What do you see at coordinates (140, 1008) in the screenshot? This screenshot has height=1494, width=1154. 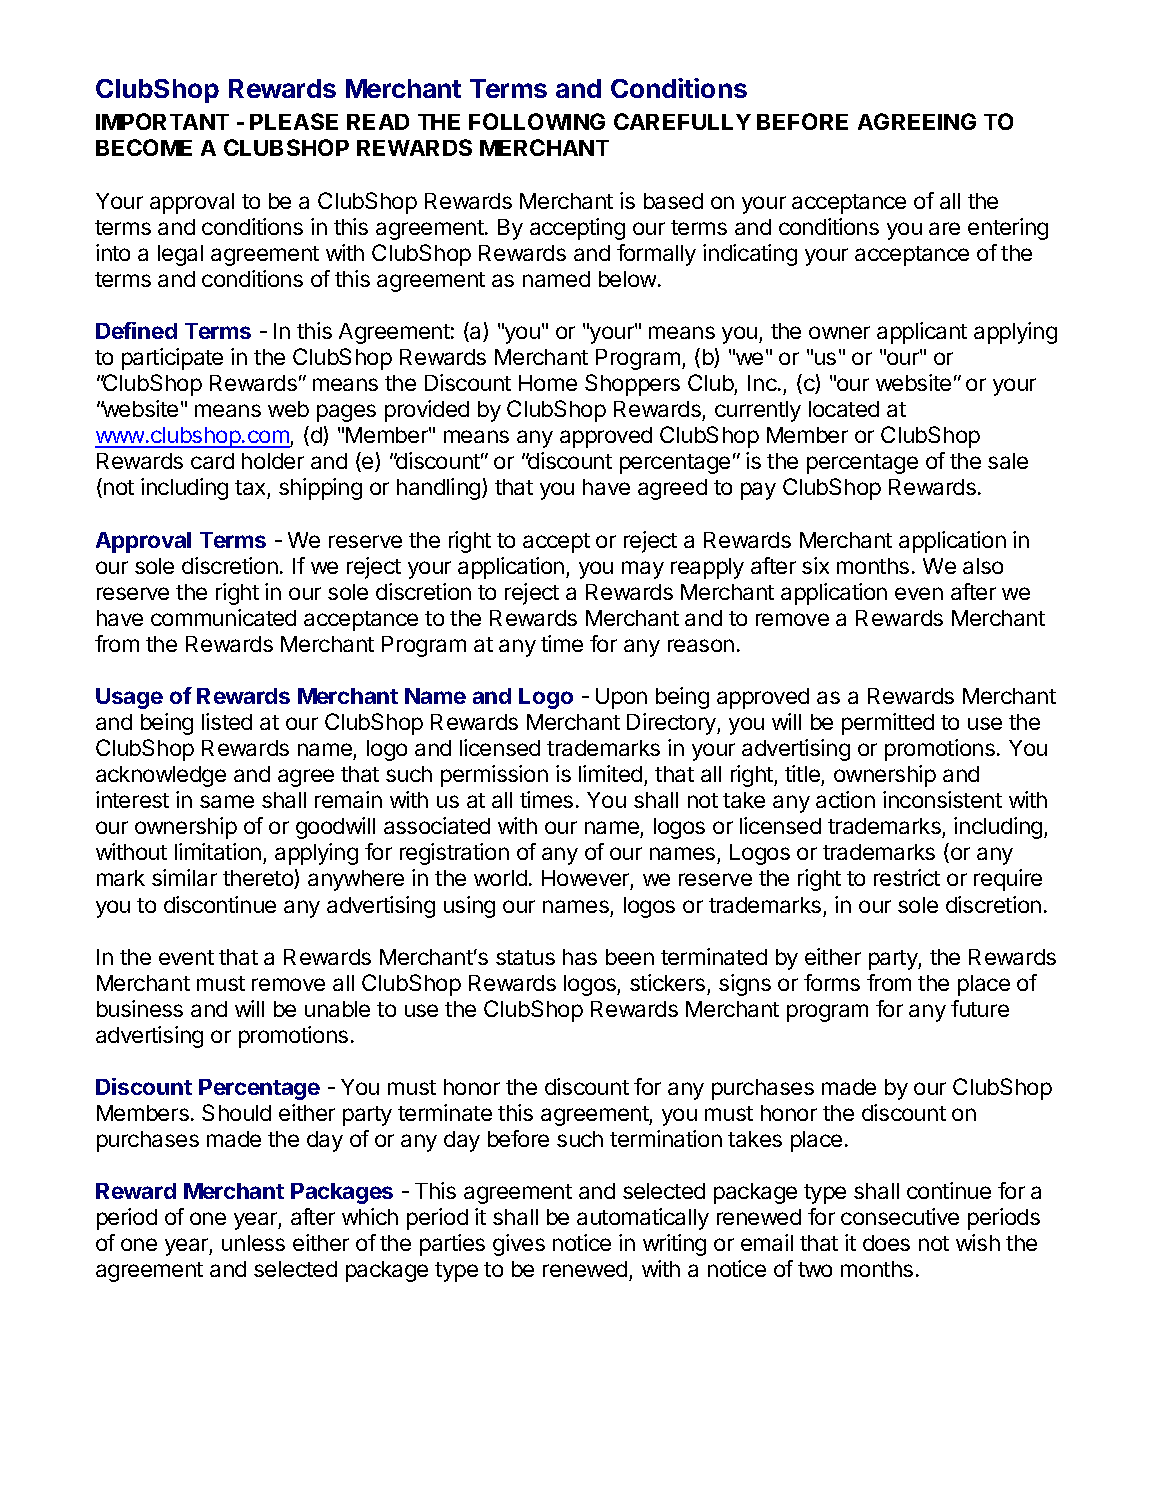 I see `business` at bounding box center [140, 1008].
